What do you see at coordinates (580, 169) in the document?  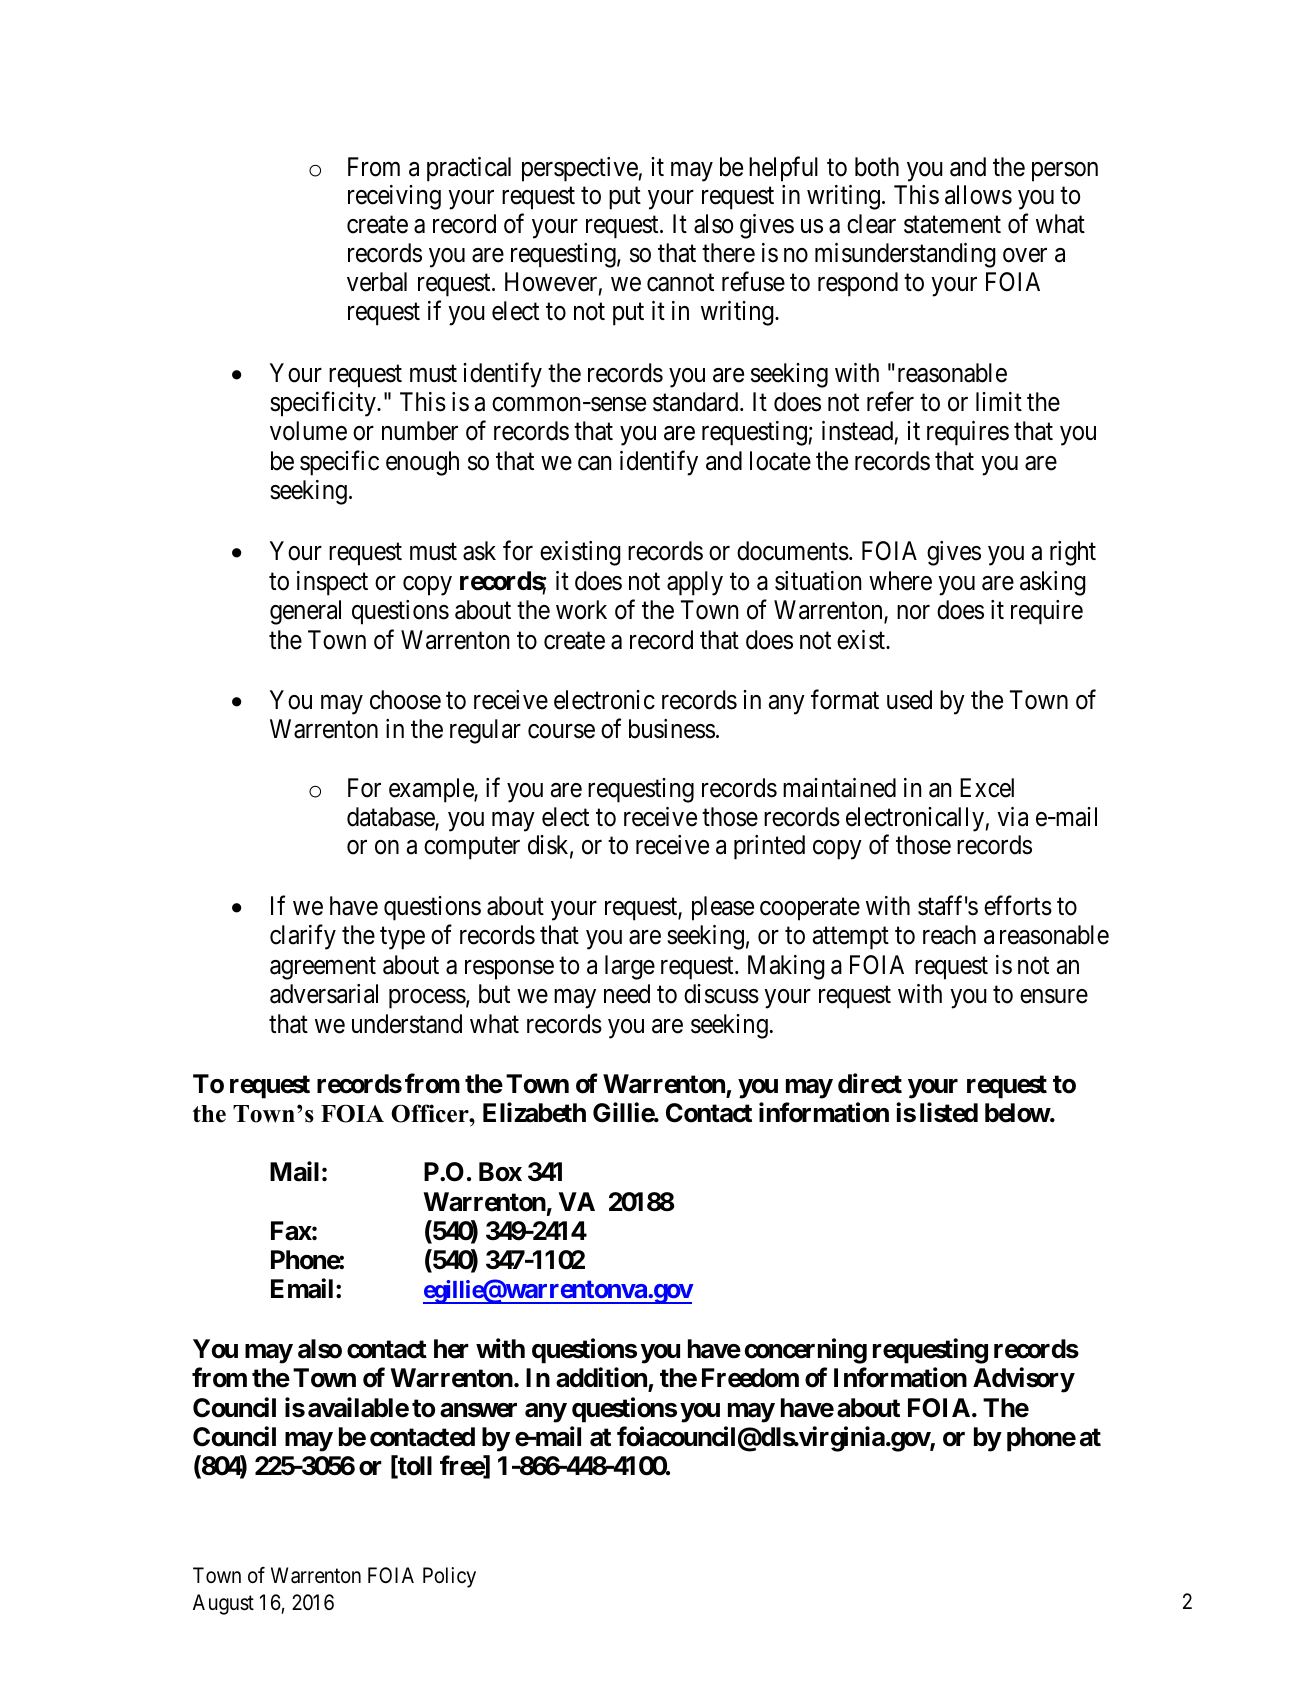 I see `perspective` at bounding box center [580, 169].
